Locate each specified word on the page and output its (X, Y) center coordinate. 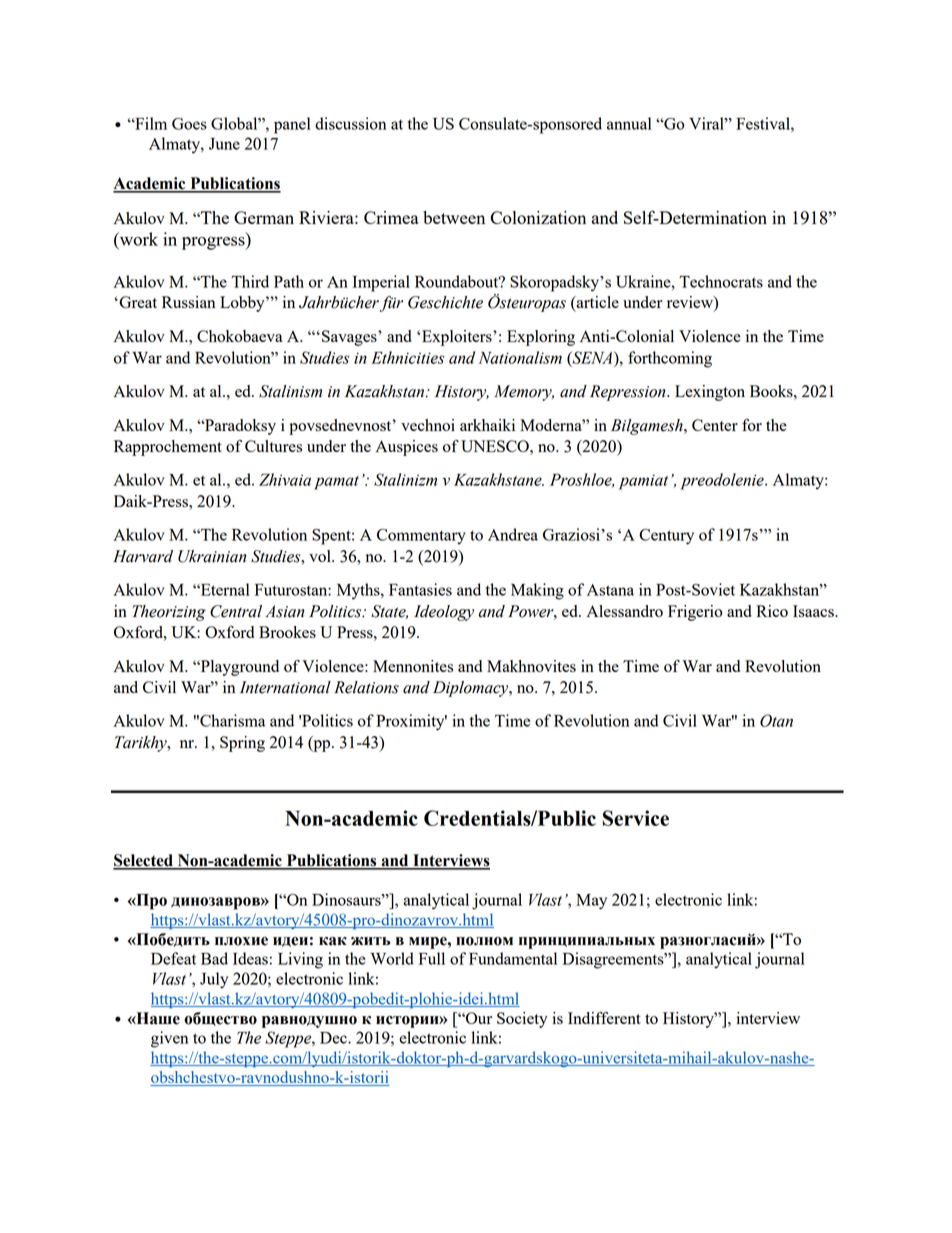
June (224, 144)
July (214, 980)
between (454, 217)
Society (522, 1020)
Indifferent (604, 1018)
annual (629, 123)
